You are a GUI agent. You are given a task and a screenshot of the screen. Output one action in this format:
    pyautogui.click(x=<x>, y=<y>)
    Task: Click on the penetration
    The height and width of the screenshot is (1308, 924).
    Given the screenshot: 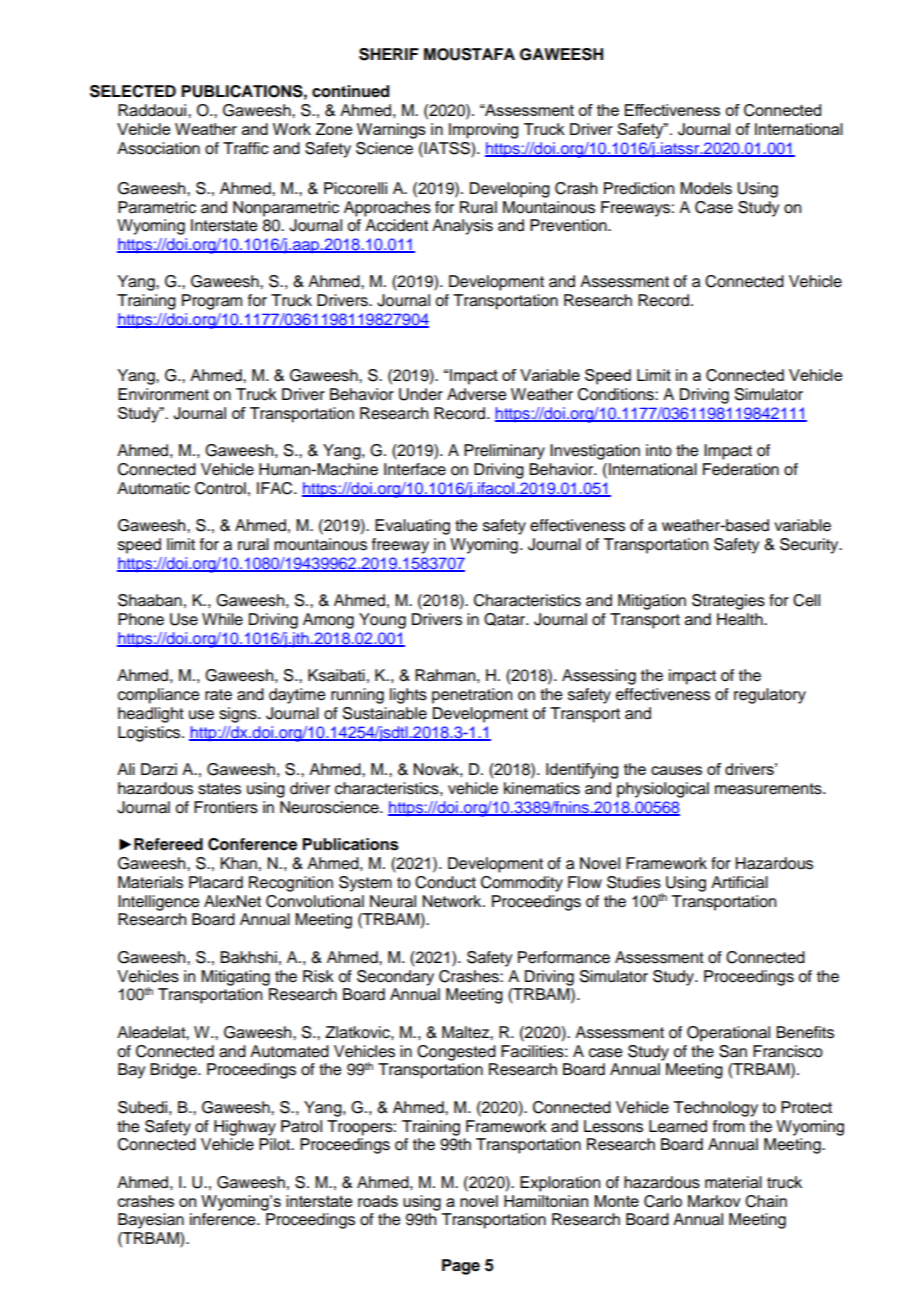 What is the action you would take?
    pyautogui.click(x=472, y=696)
